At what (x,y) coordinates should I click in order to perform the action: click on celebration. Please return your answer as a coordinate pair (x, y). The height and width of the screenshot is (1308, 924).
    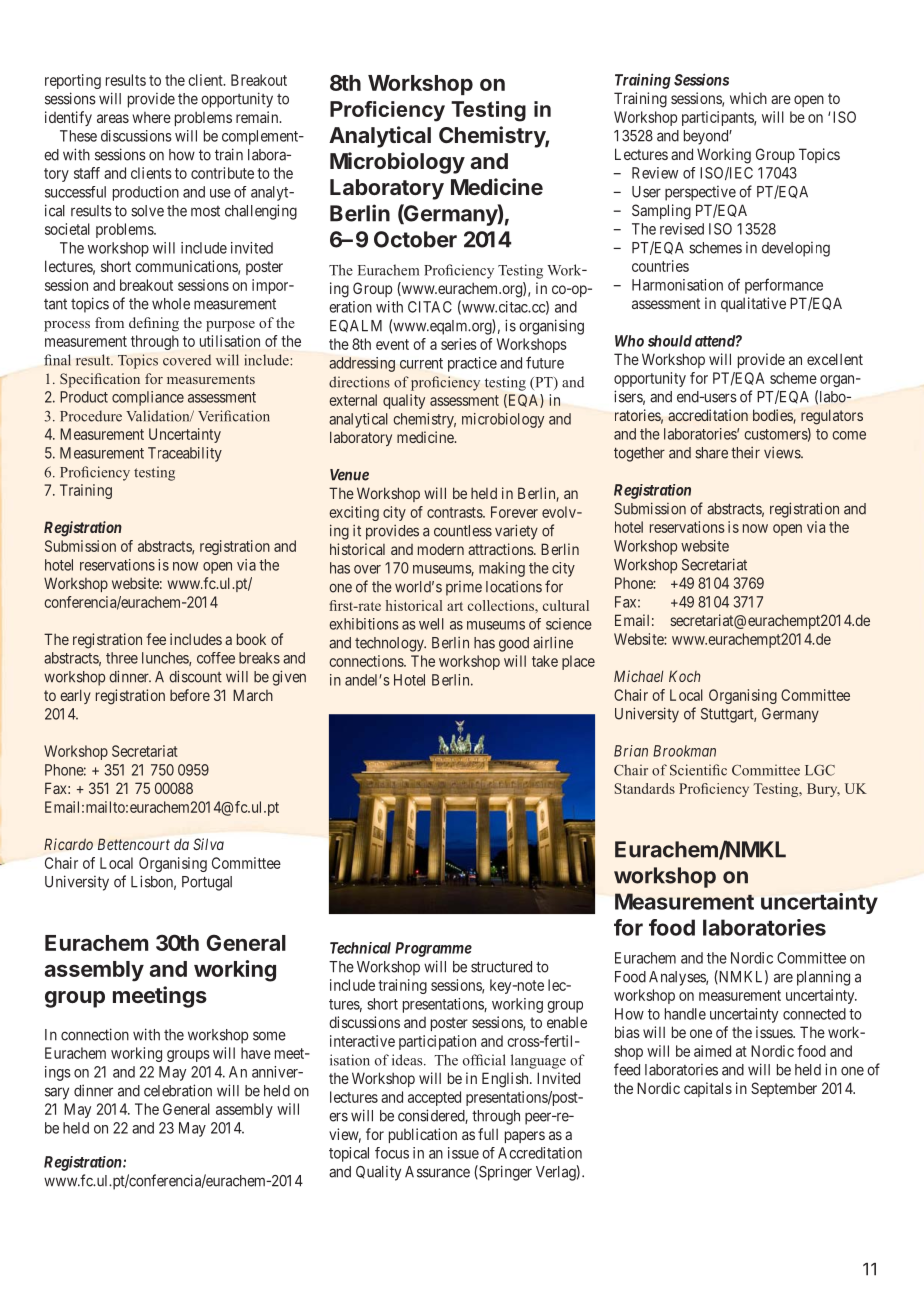
    Looking at the image, I should click on (178, 1090).
